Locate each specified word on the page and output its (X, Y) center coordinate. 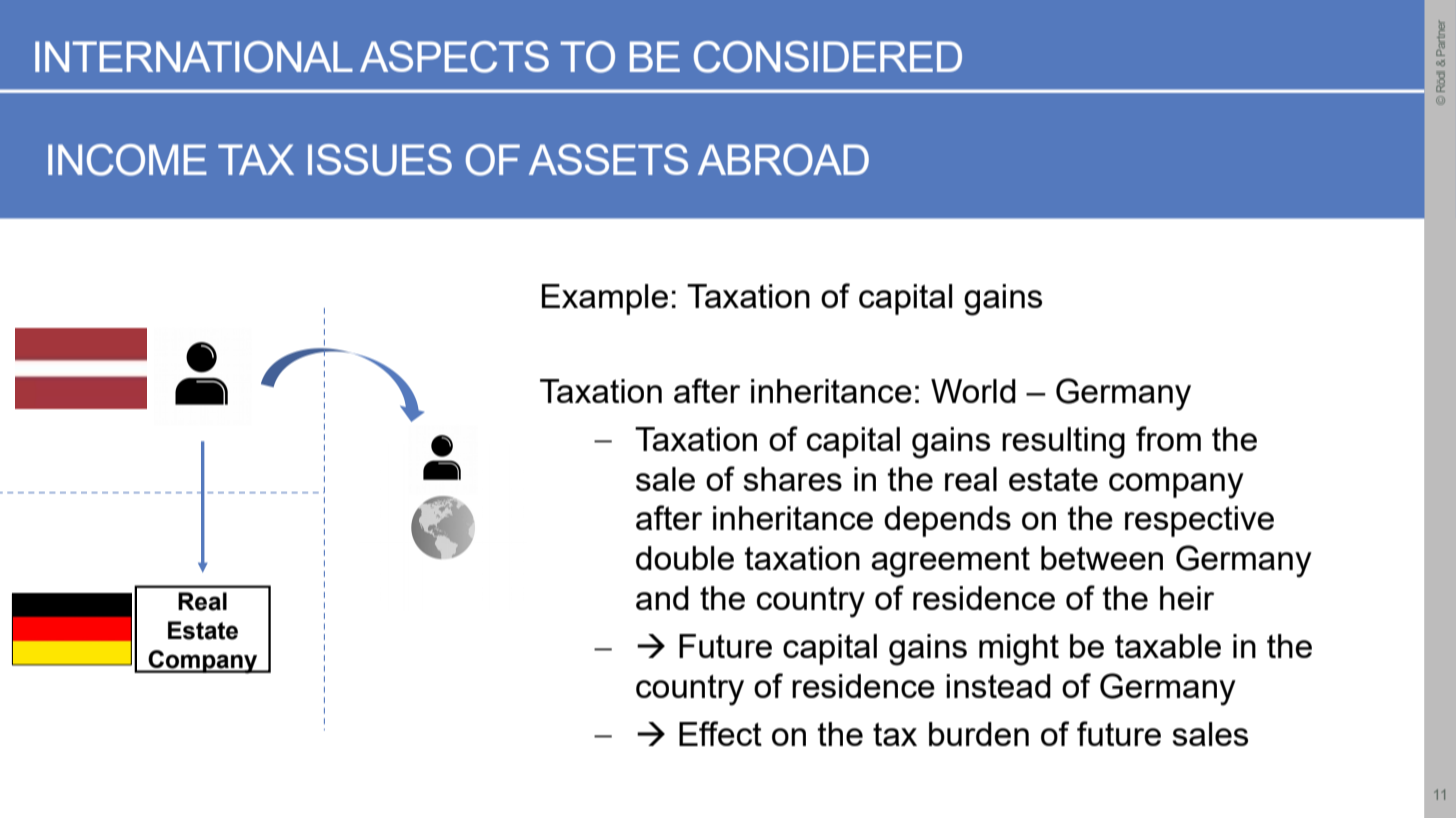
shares (792, 479)
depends (947, 521)
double (685, 558)
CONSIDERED (828, 57)
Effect (720, 733)
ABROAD (783, 160)
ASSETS (608, 159)
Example (605, 299)
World (973, 391)
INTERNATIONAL (194, 57)
